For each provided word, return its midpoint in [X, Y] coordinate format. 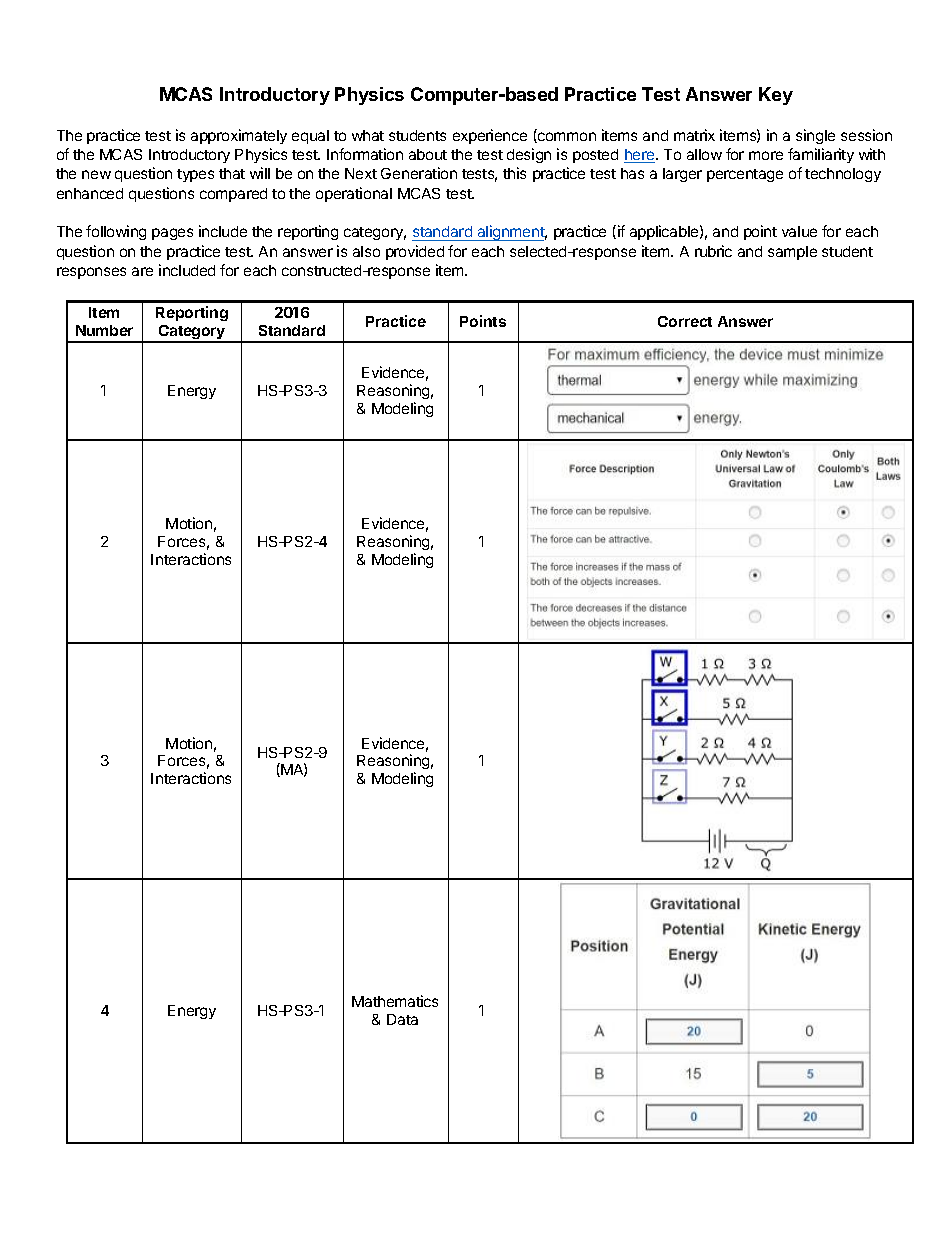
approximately [239, 136]
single [815, 136]
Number [104, 330]
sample [792, 253]
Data [402, 1019]
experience [490, 136]
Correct [685, 321]
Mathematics [395, 1001]
